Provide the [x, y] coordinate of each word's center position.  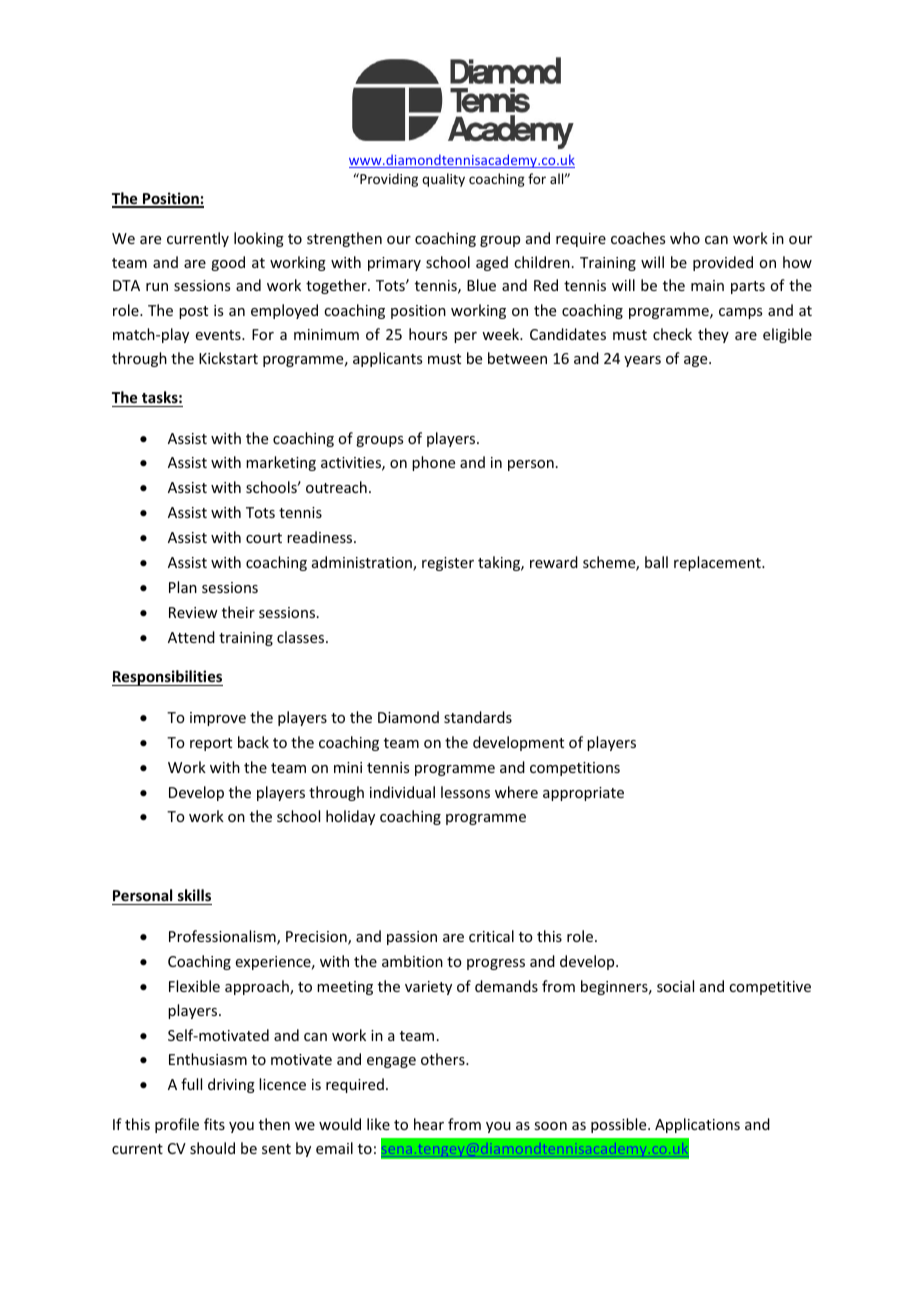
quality [443, 180]
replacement [718, 563]
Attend [191, 637]
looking [259, 239]
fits [214, 1124]
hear [429, 1124]
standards [478, 717]
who [685, 238]
